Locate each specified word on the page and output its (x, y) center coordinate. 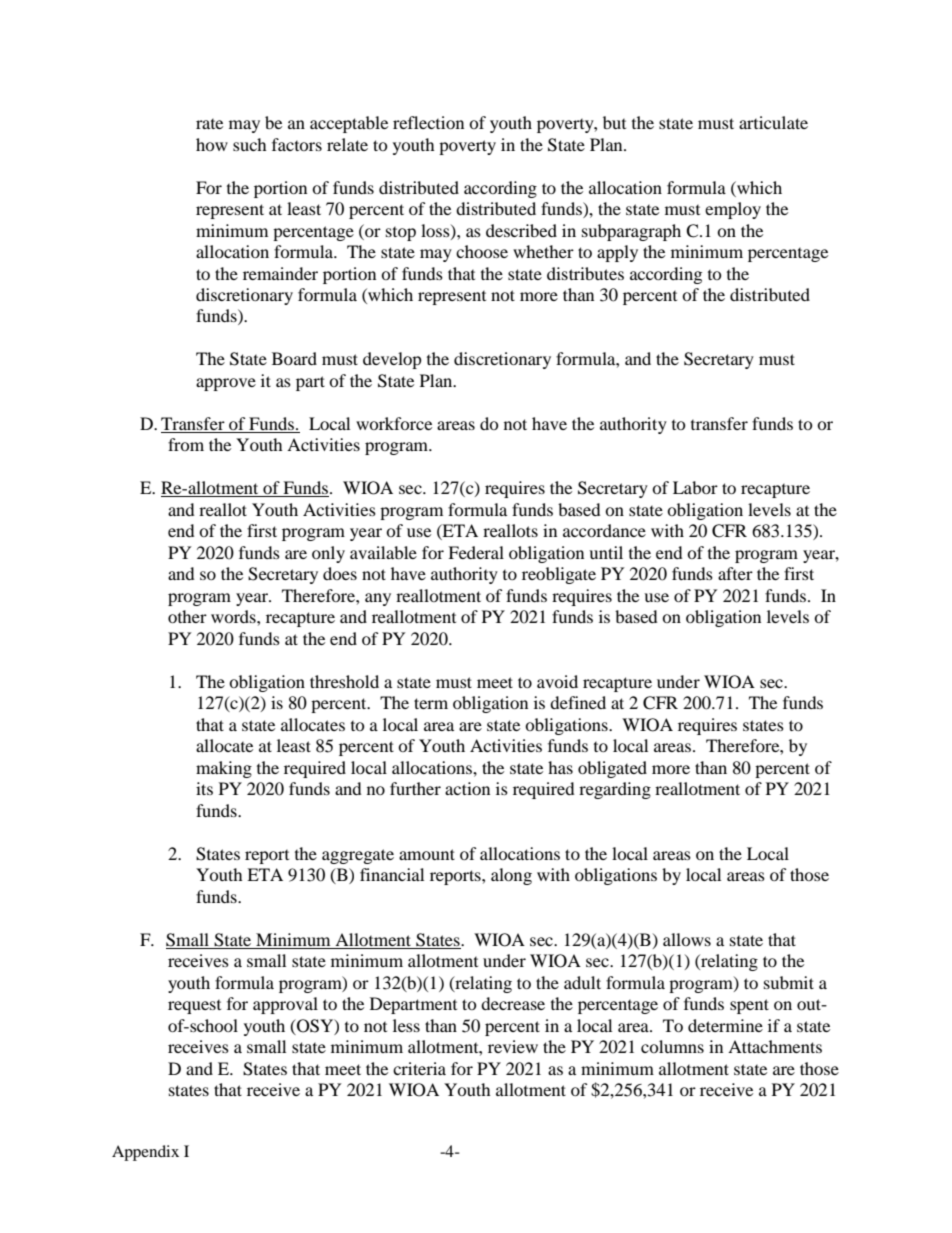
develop (392, 360)
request (194, 1007)
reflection (428, 122)
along (511, 876)
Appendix (145, 1153)
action (467, 788)
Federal (476, 552)
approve (226, 384)
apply (617, 253)
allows (687, 939)
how (212, 144)
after (735, 573)
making (224, 769)
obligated (612, 769)
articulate (773, 122)
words (234, 616)
